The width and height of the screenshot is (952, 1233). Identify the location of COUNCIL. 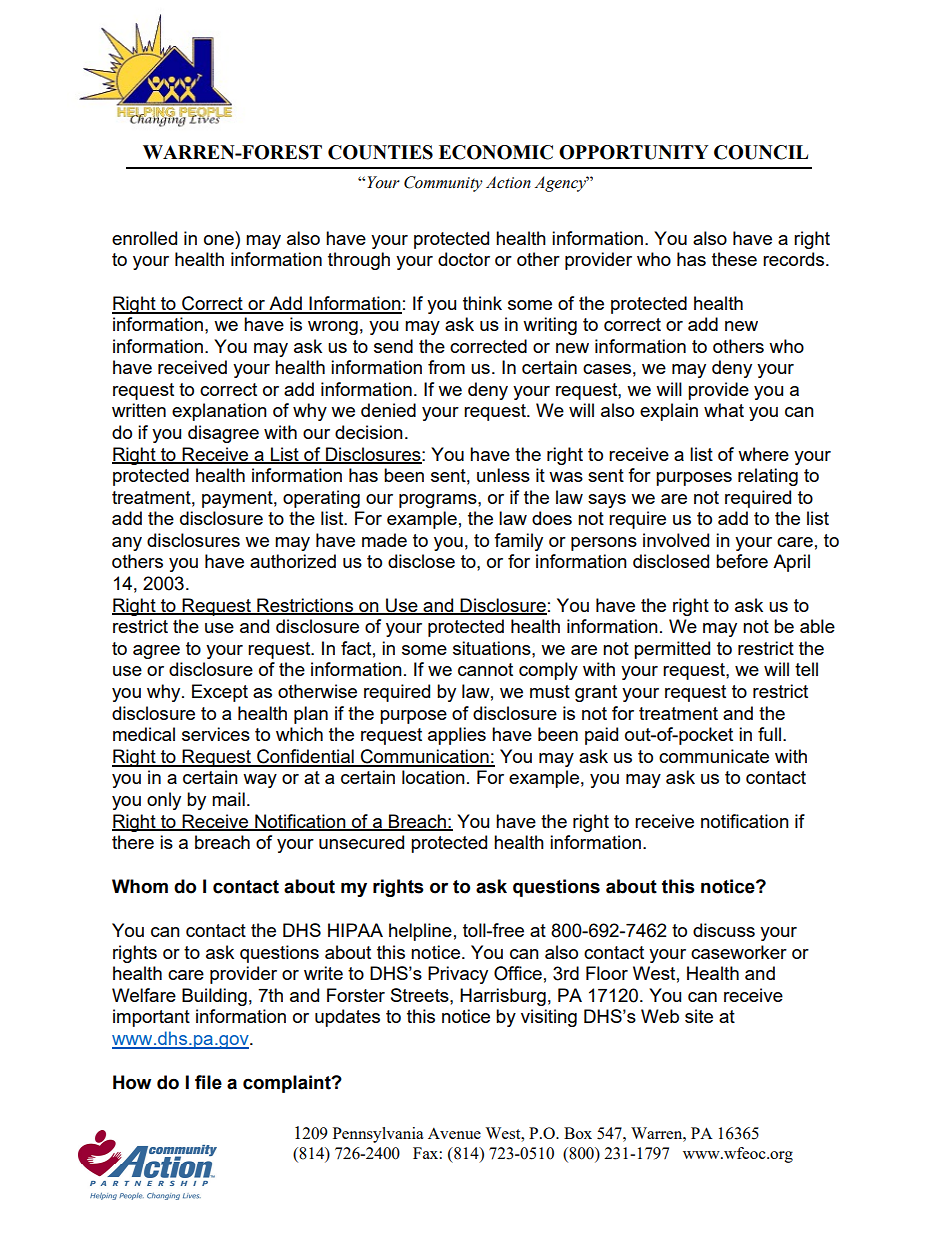
(761, 152).
